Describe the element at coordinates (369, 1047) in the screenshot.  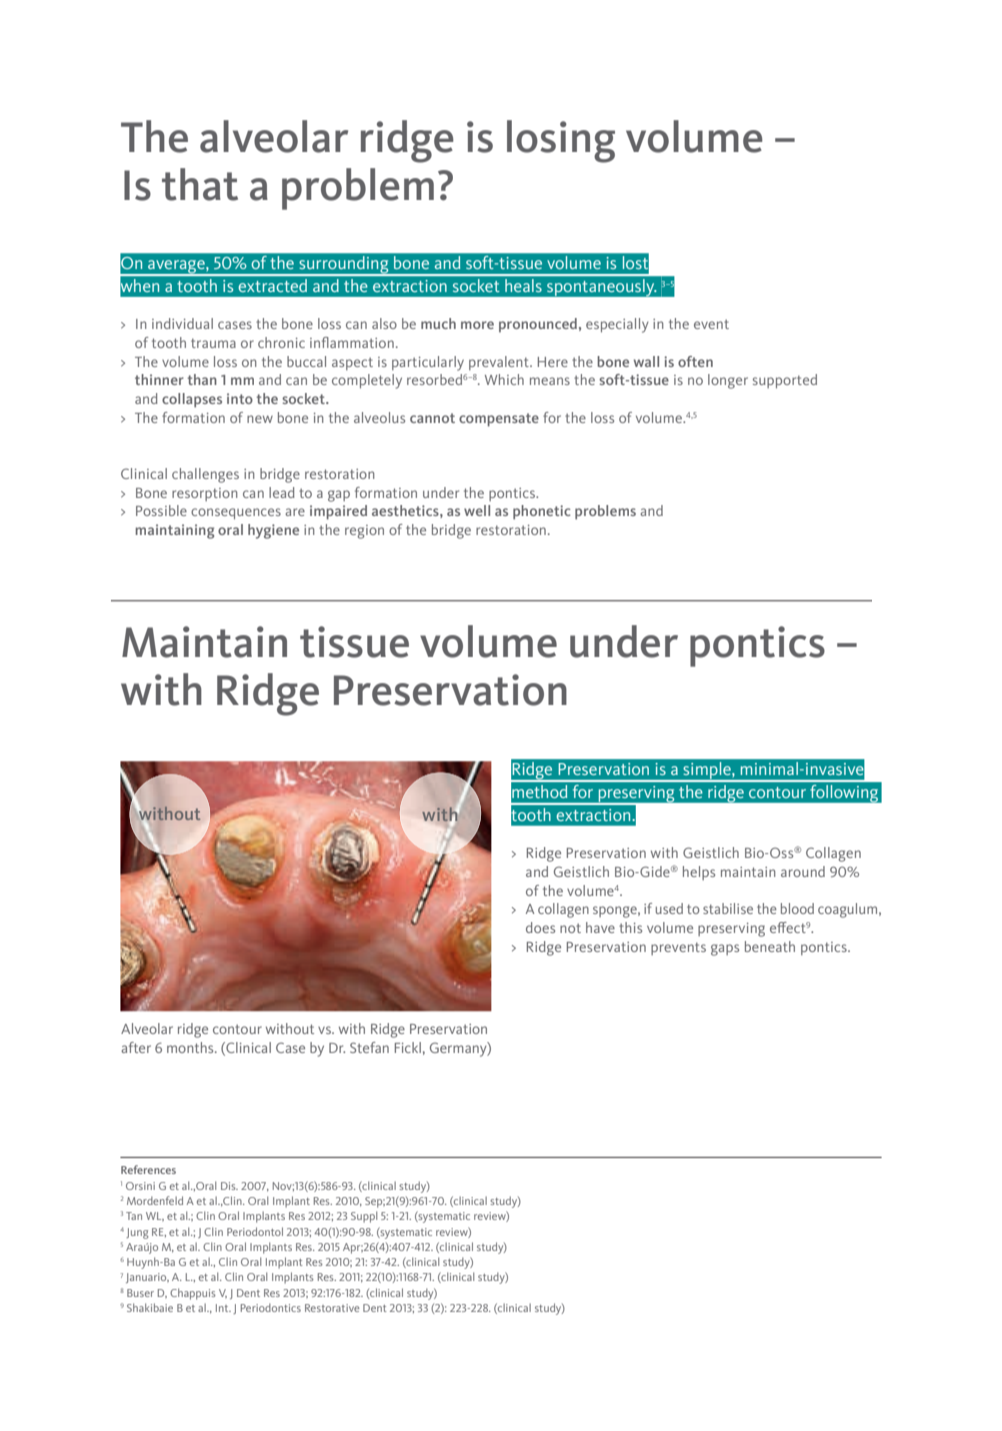
I see `Stefan` at that location.
